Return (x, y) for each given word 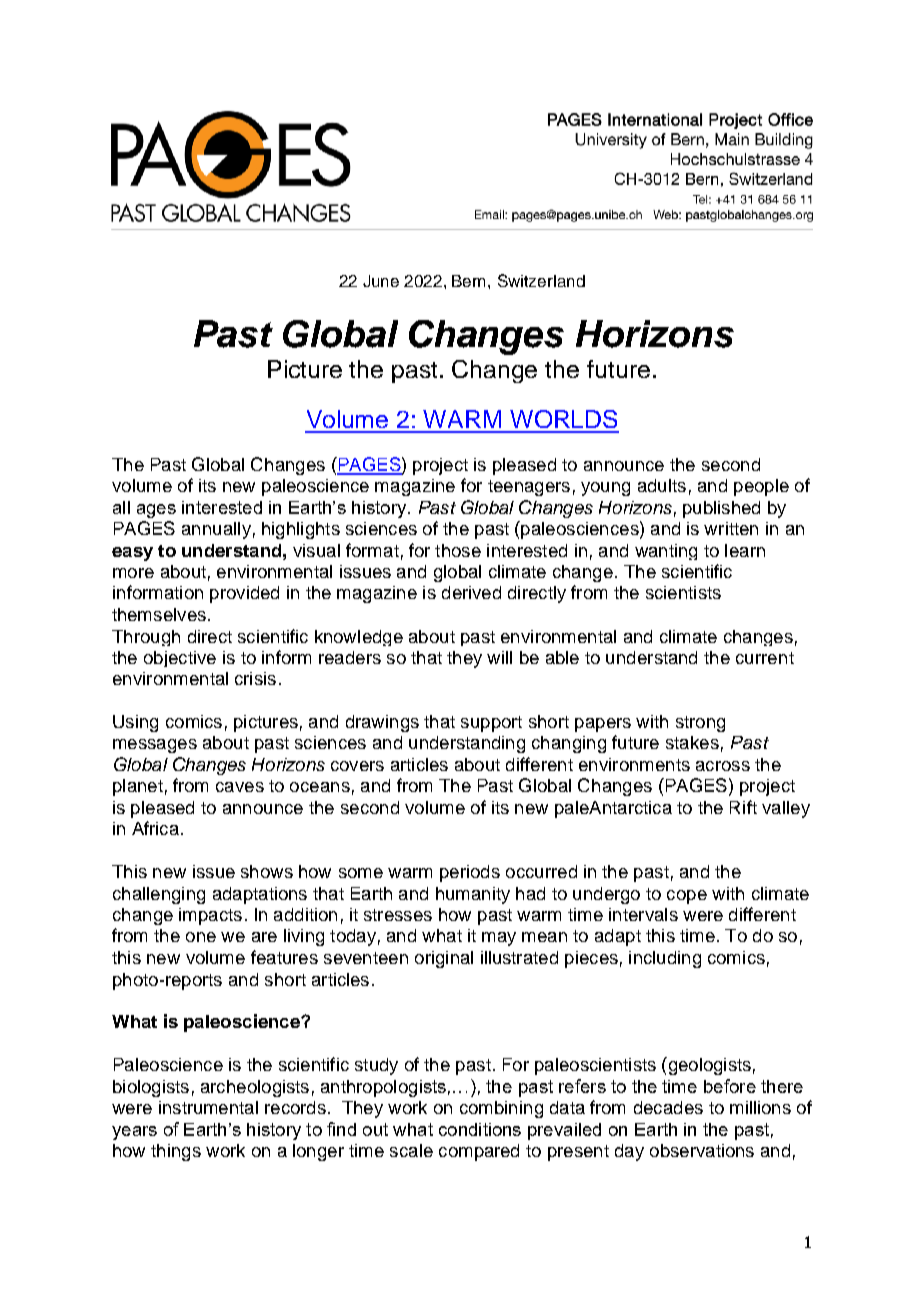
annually (216, 530)
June (381, 281)
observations (702, 1150)
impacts (210, 916)
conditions (480, 1129)
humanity (473, 895)
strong (700, 724)
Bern (470, 281)
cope (687, 897)
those (458, 550)
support (491, 724)
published (721, 509)
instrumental (208, 1107)
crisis (255, 678)
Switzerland (541, 280)
